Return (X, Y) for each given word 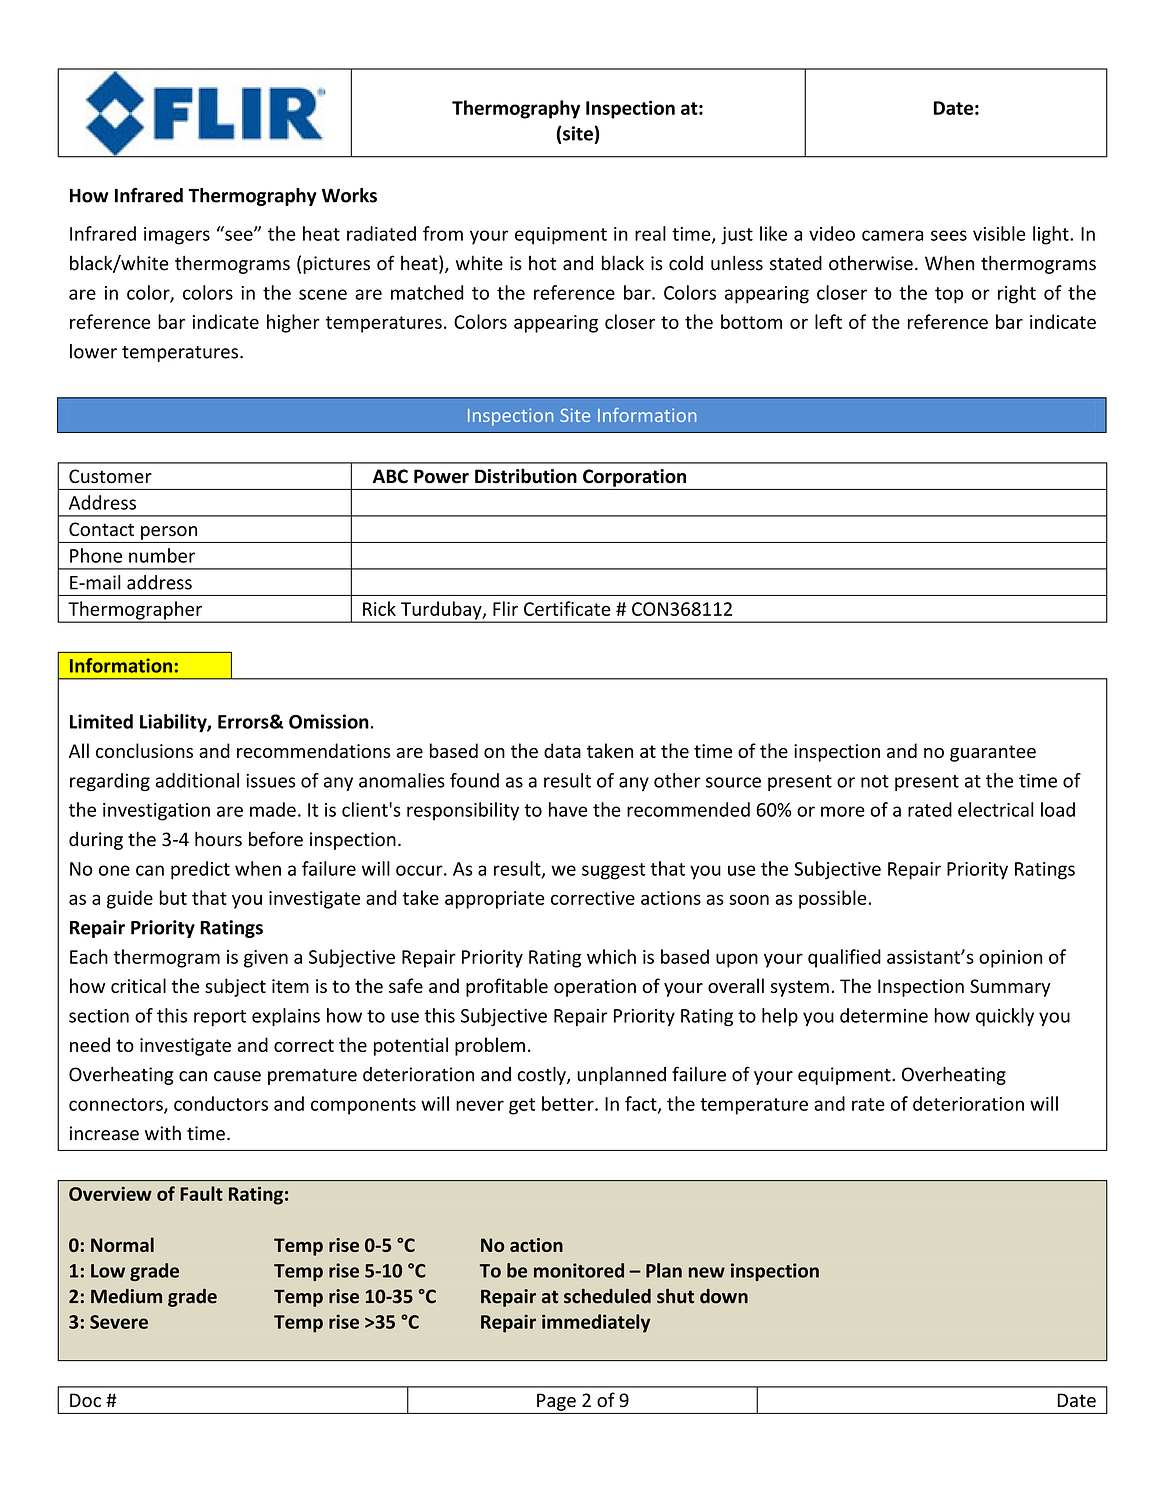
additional (197, 780)
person (169, 533)
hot (542, 263)
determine (884, 1015)
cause (237, 1076)
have (568, 809)
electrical (996, 809)
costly (542, 1075)
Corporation (634, 478)
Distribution (526, 476)
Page (556, 1402)
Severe (119, 1322)
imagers (177, 236)
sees (949, 235)
